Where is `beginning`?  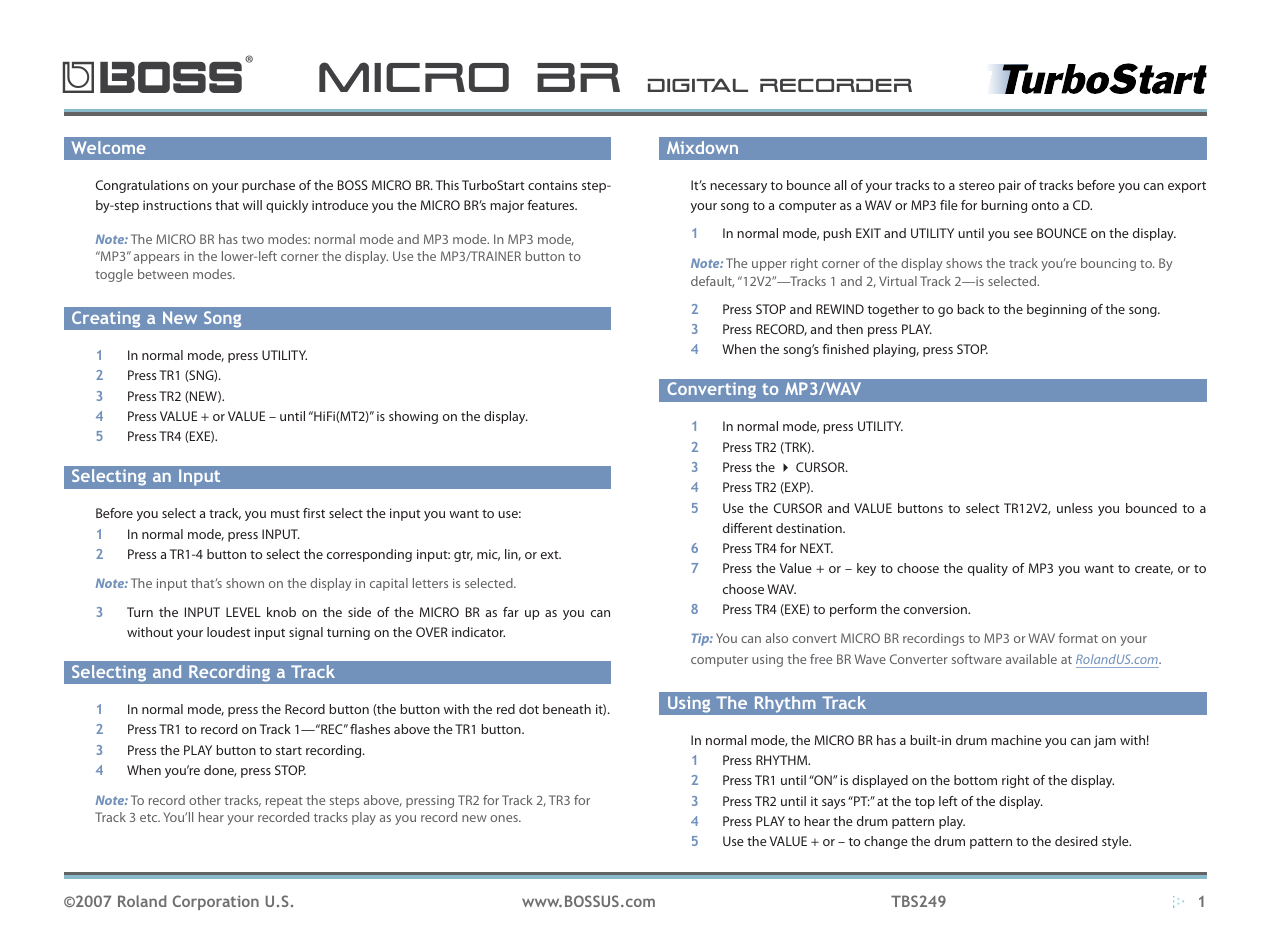
beginning is located at coordinates (1056, 310).
